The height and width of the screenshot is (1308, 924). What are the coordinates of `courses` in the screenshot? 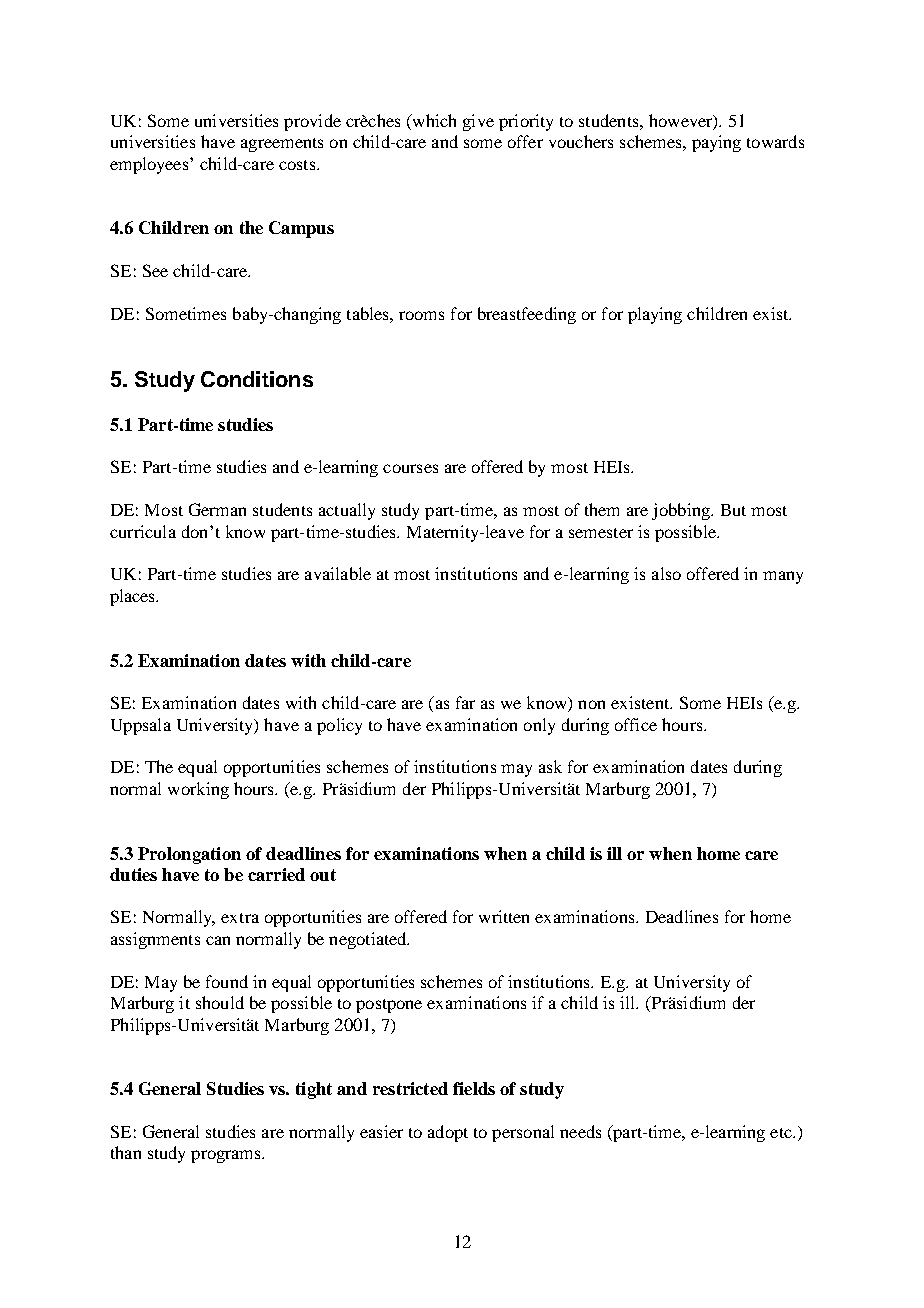 It's located at (410, 468).
